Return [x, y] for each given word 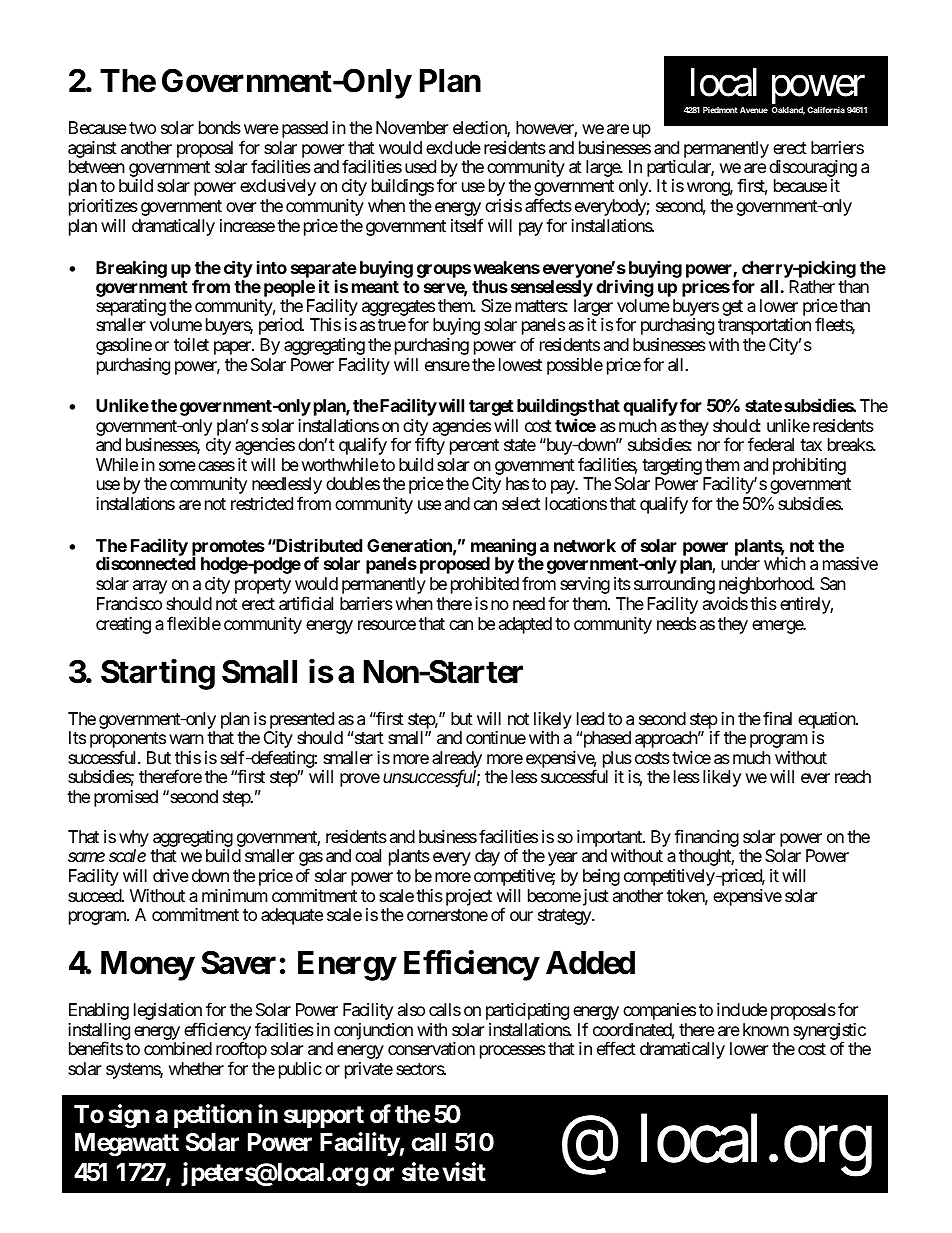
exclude [453, 147]
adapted [525, 625]
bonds [220, 127]
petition [213, 1116]
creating [123, 625]
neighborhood [766, 585]
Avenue [754, 110]
